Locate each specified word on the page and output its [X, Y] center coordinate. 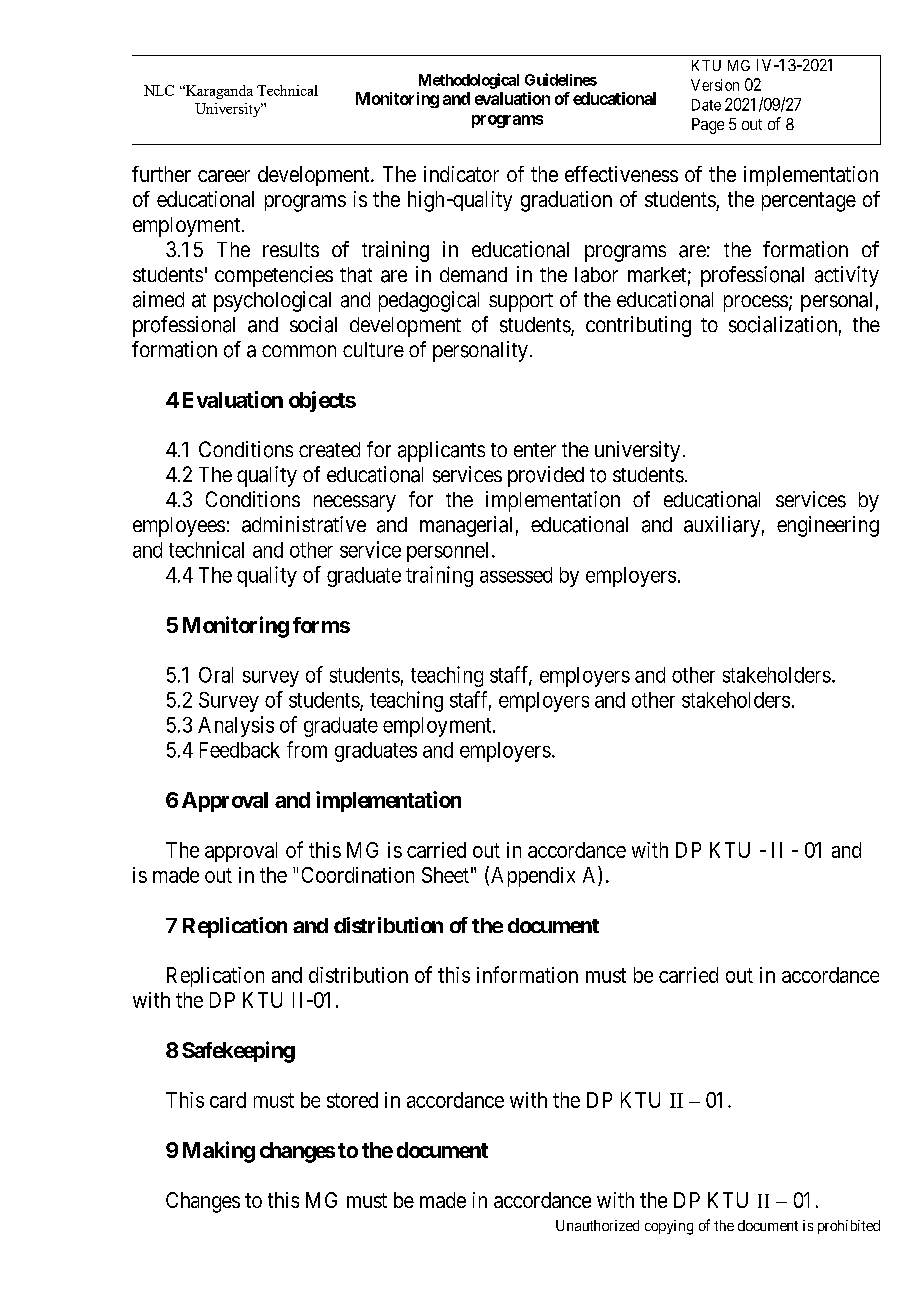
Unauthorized [597, 1225]
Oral [216, 675]
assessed [516, 575]
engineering [828, 526]
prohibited [849, 1227]
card [228, 1100]
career [224, 176]
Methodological [469, 81]
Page [708, 126]
